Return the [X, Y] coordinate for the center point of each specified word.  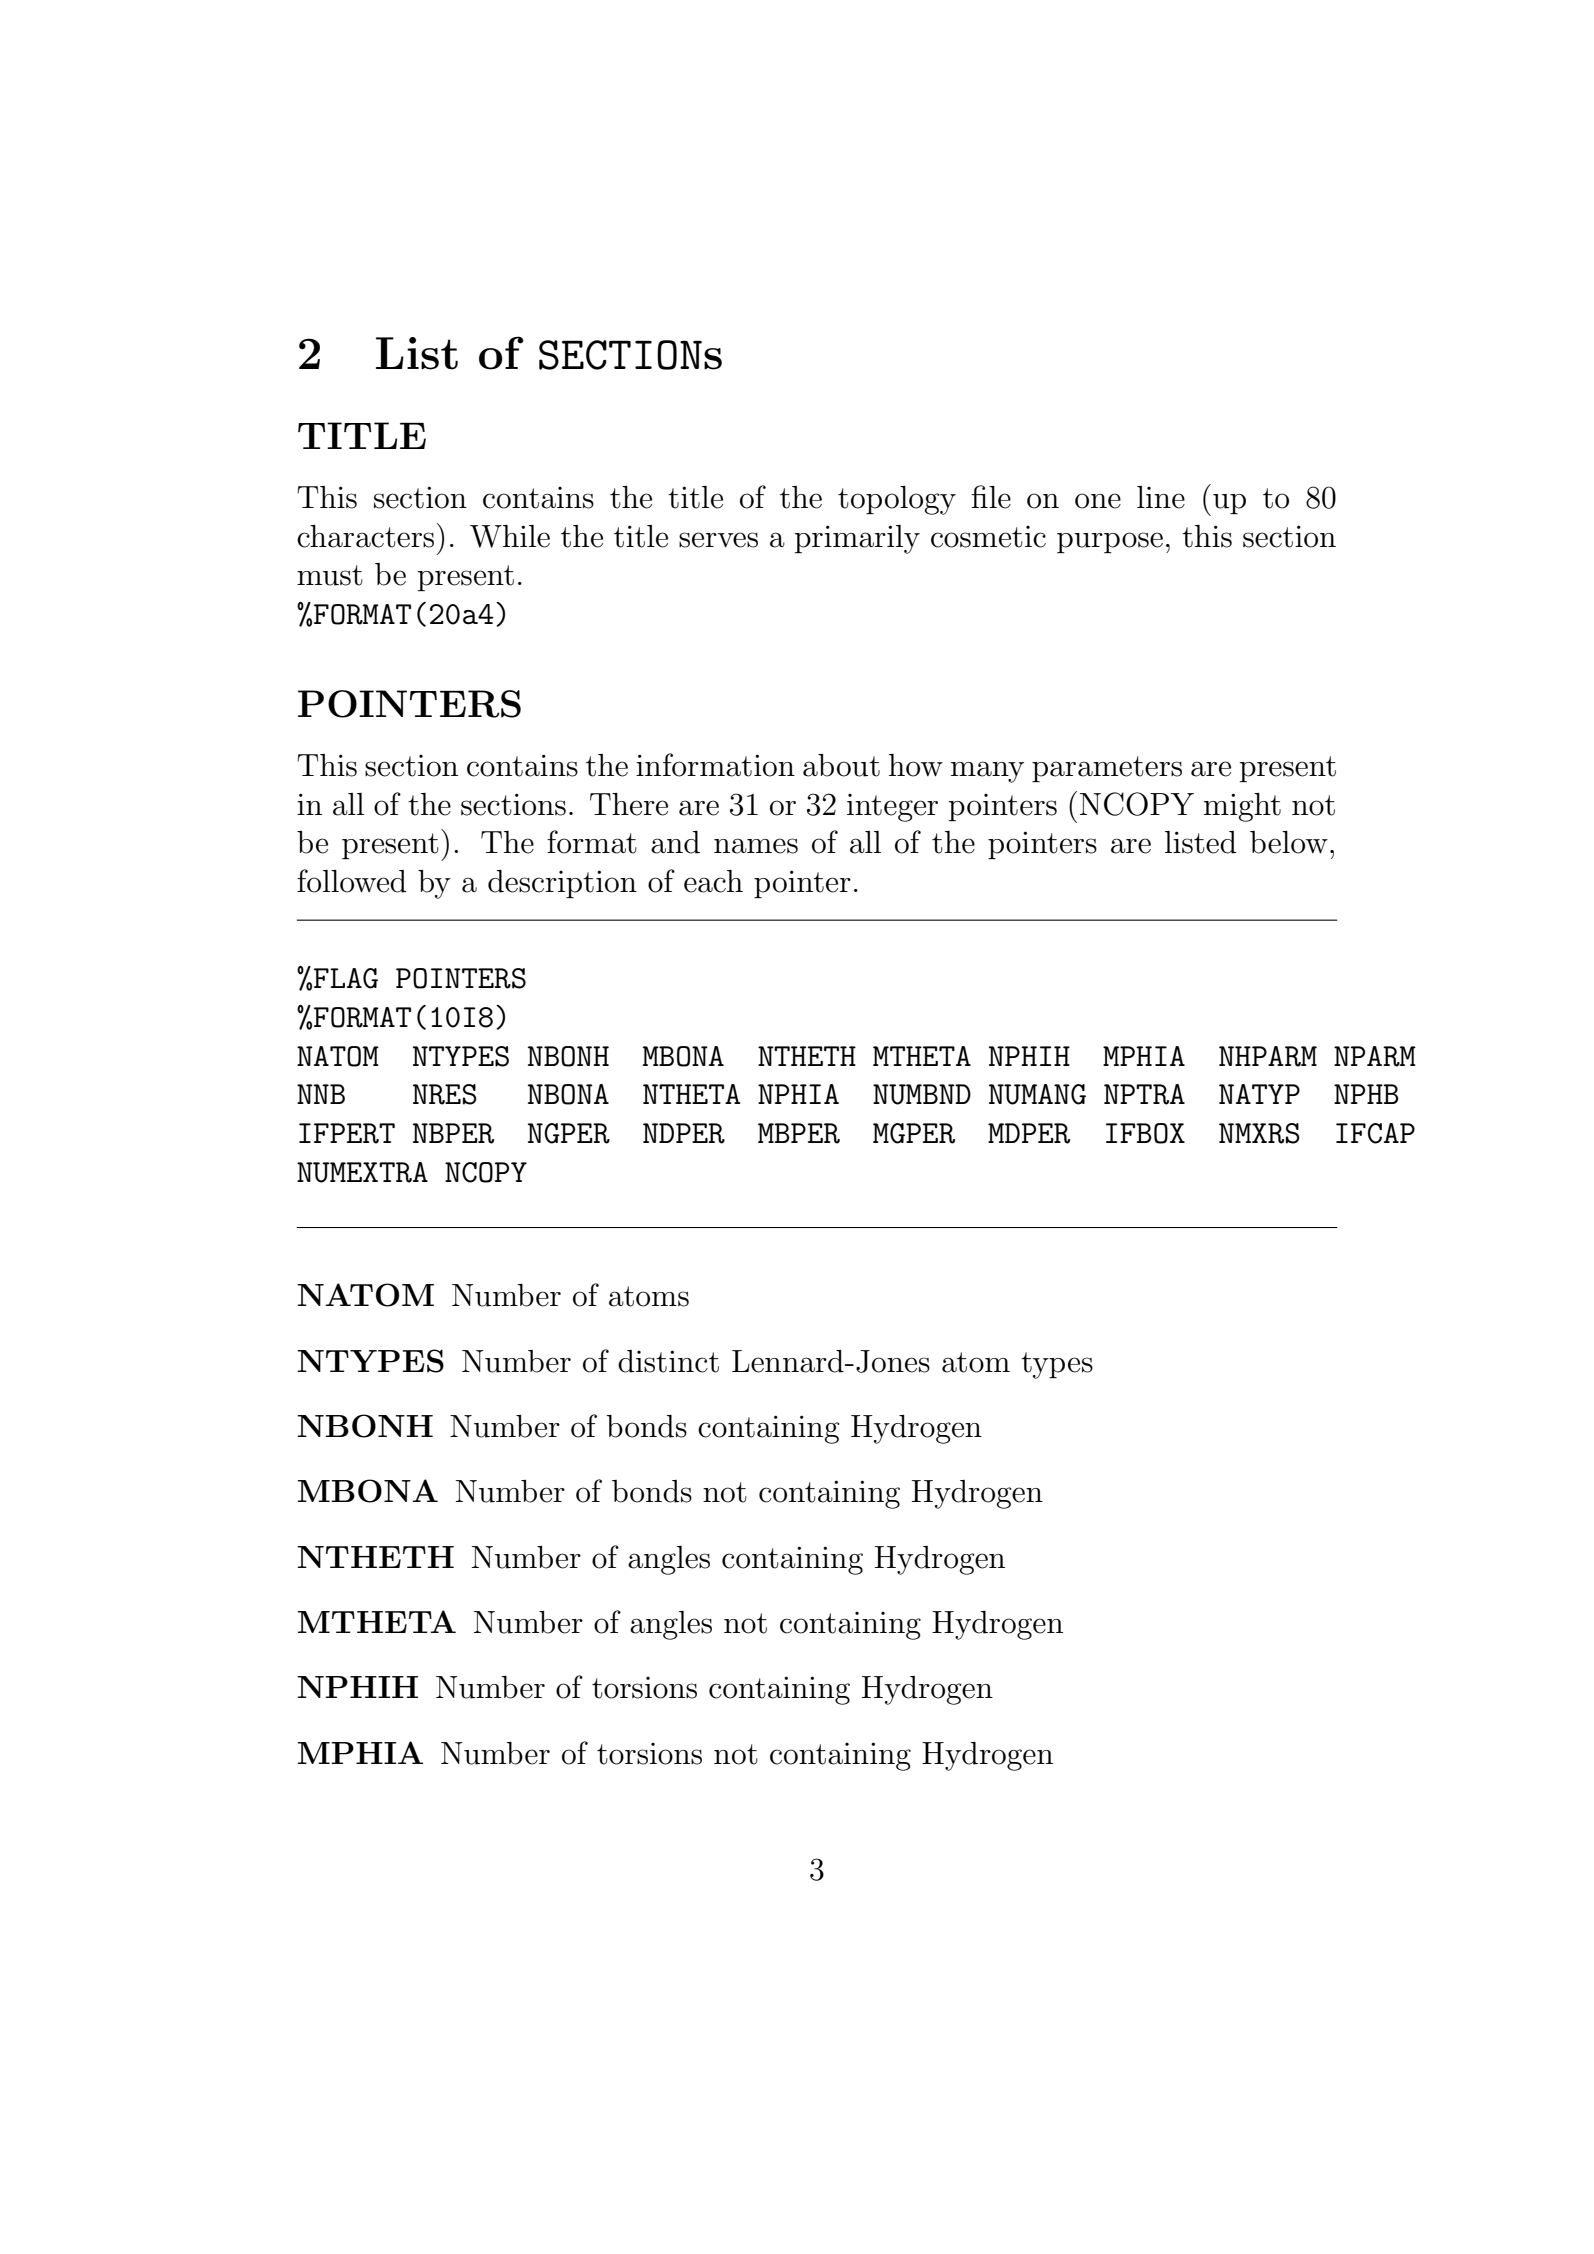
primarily [857, 539]
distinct [668, 1361]
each [713, 881]
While [510, 536]
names [756, 846]
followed [352, 881]
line [1161, 497]
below [1289, 842]
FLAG [346, 978]
